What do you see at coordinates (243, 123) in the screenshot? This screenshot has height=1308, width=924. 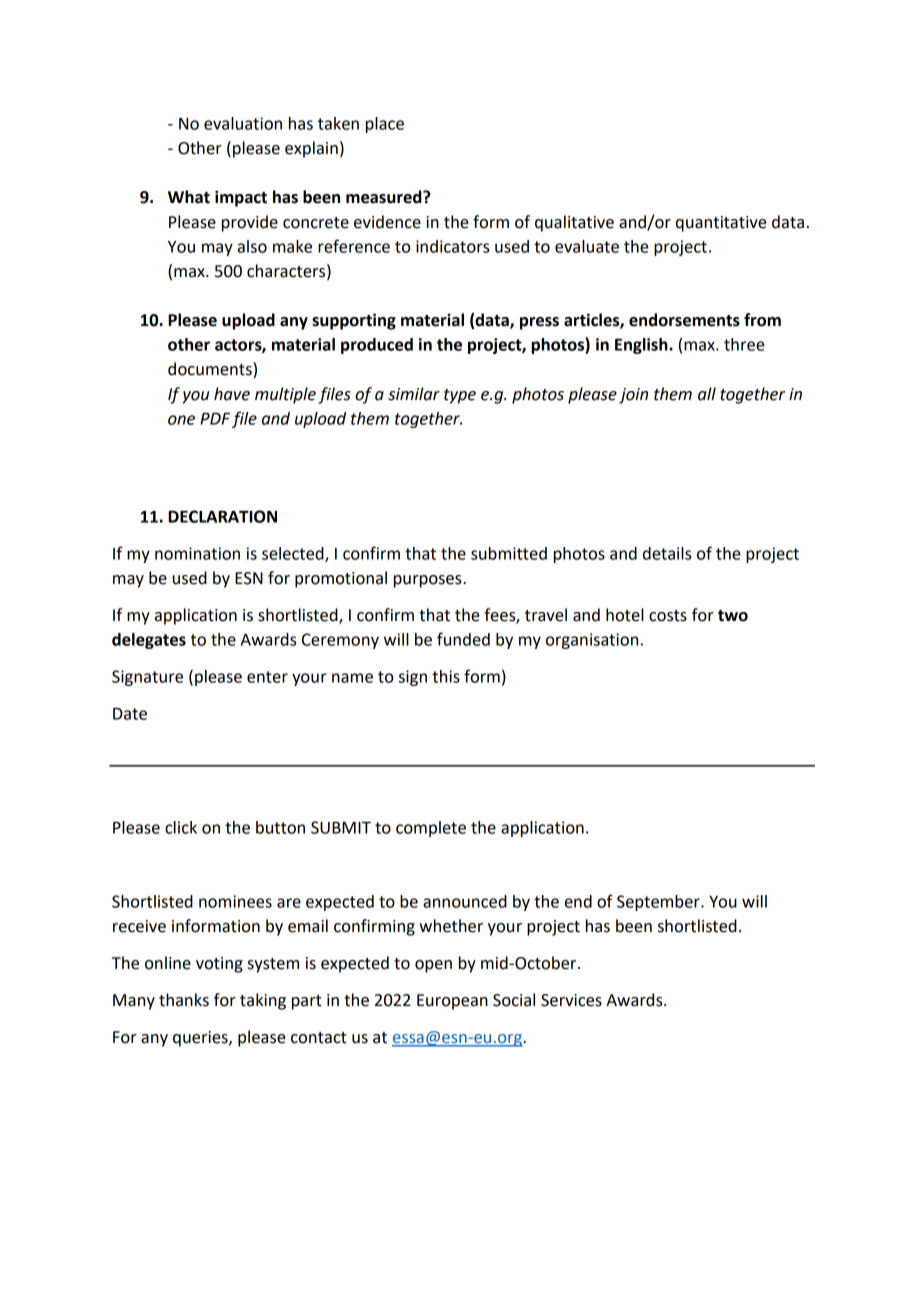 I see `evaluation` at bounding box center [243, 123].
